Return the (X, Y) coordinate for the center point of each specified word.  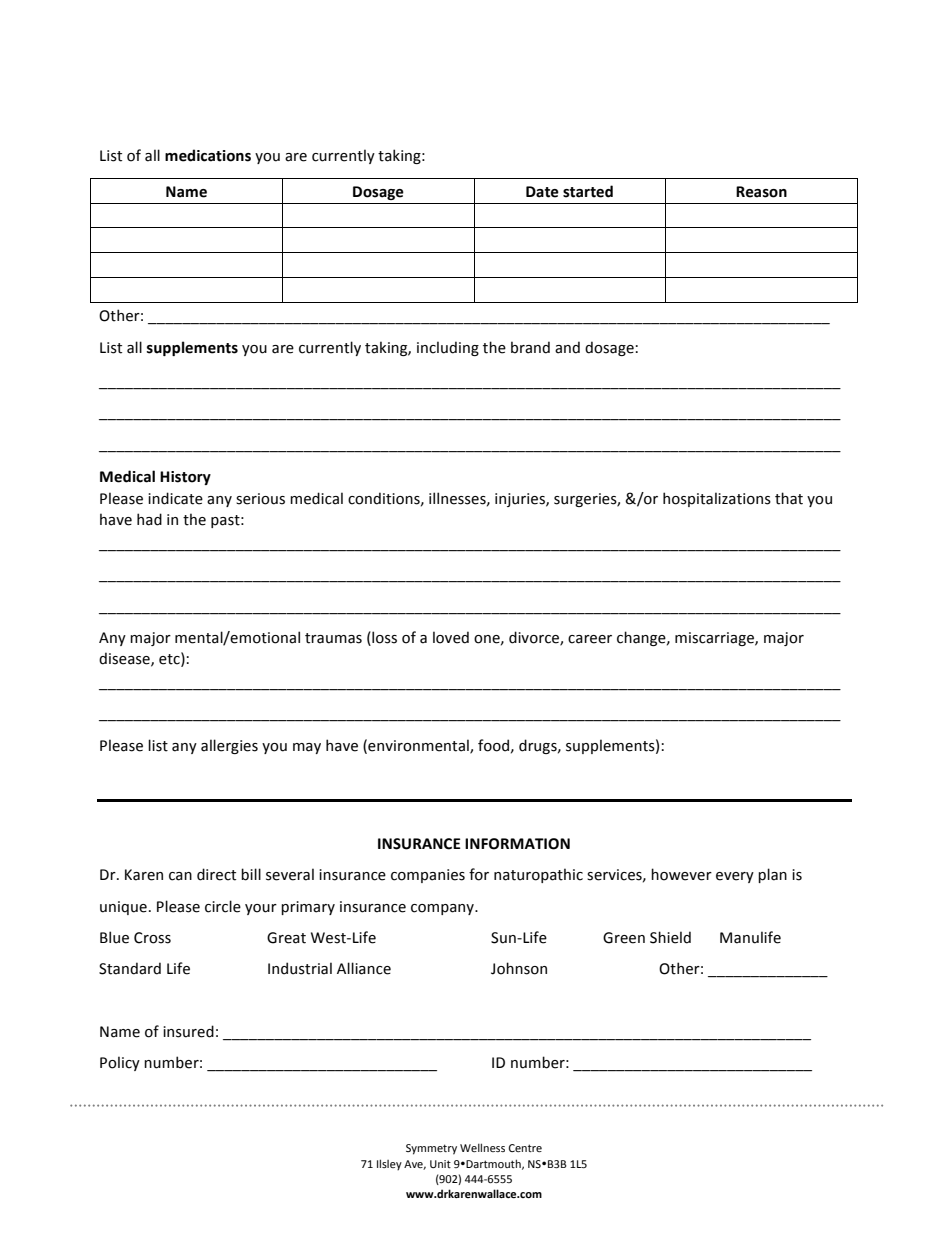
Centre (525, 1148)
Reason (761, 192)
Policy (120, 1063)
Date (542, 192)
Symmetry (431, 1149)
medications (208, 155)
